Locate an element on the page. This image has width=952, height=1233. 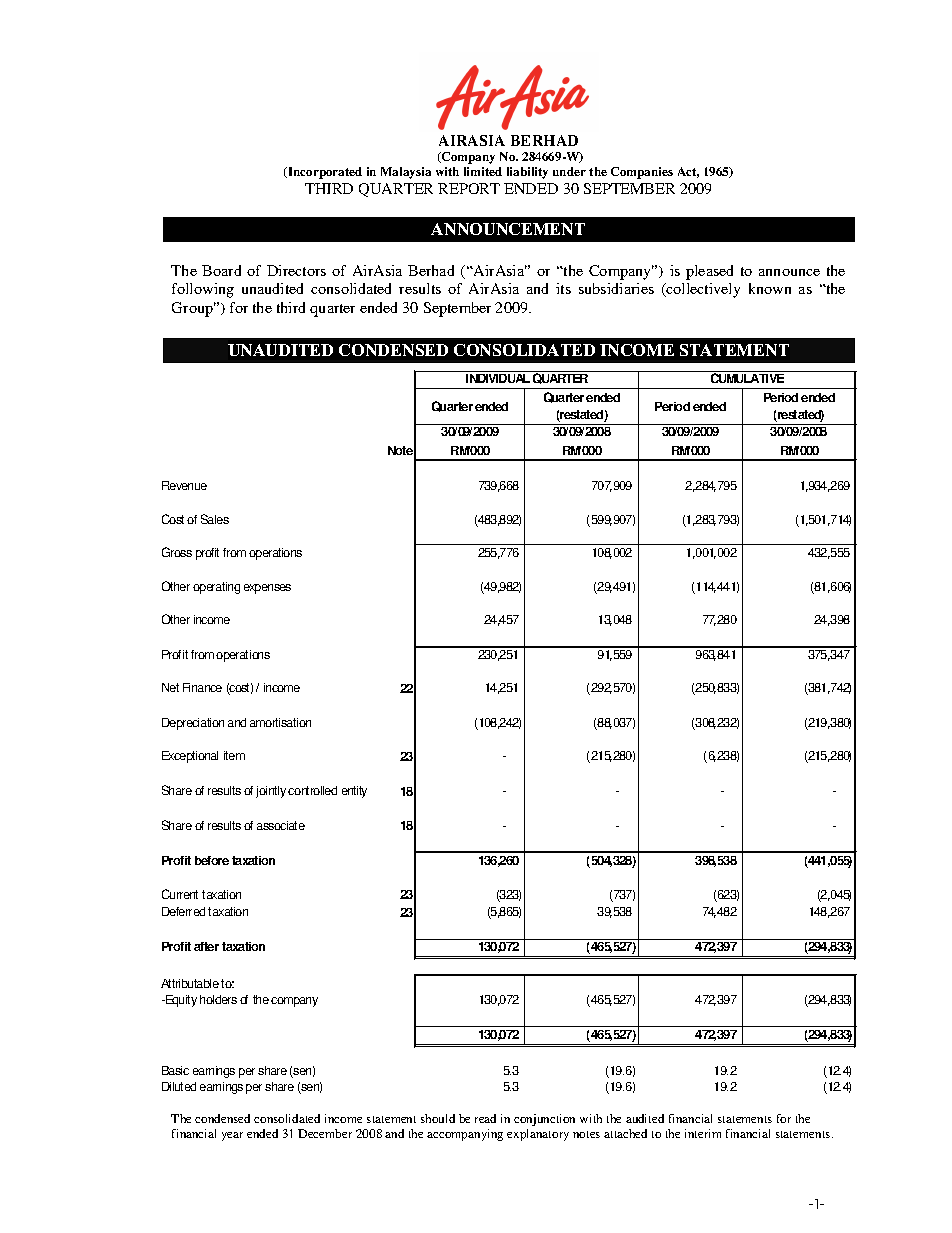
item is located at coordinates (234, 755).
